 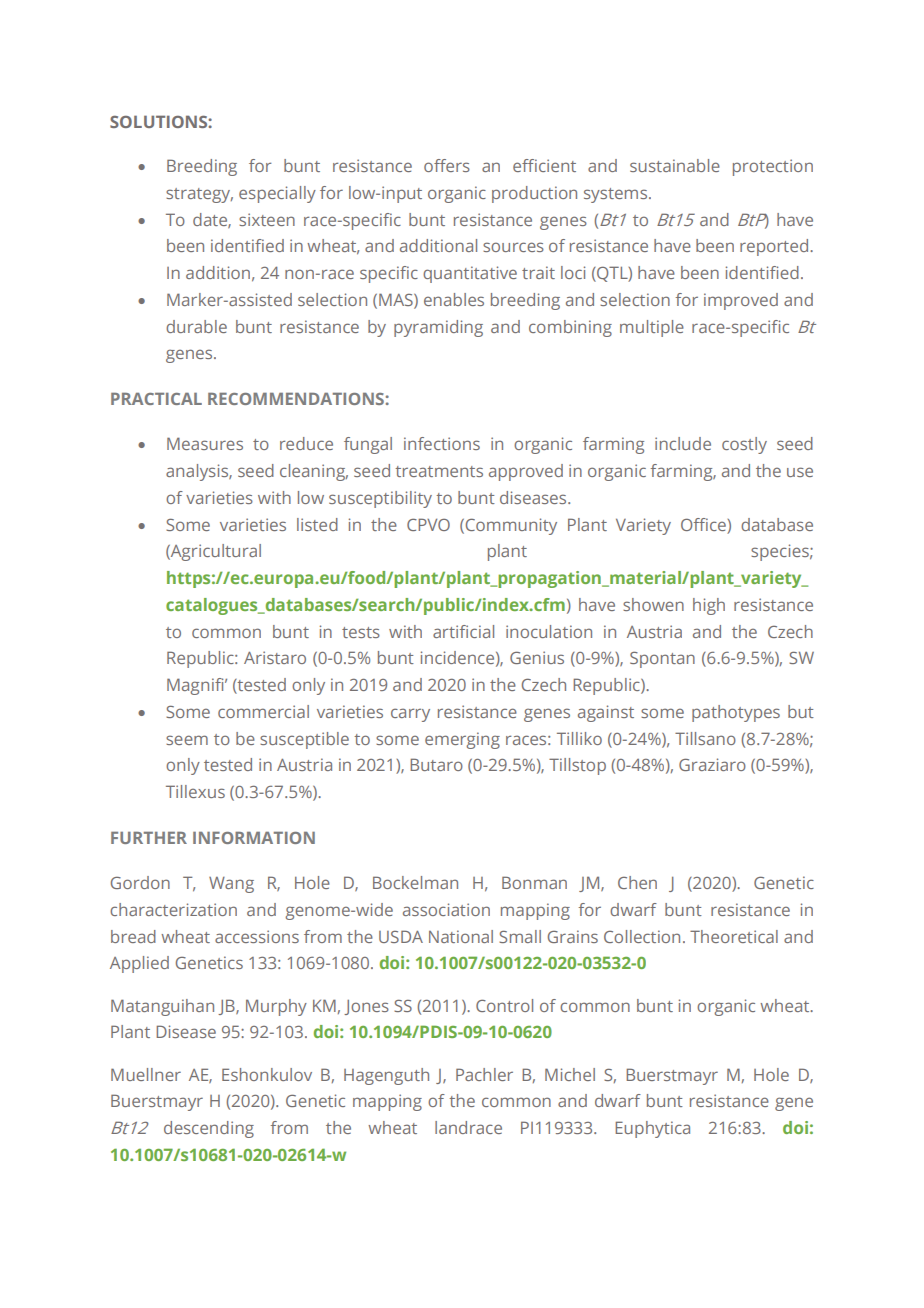 I want to click on multiple, so click(x=652, y=328).
